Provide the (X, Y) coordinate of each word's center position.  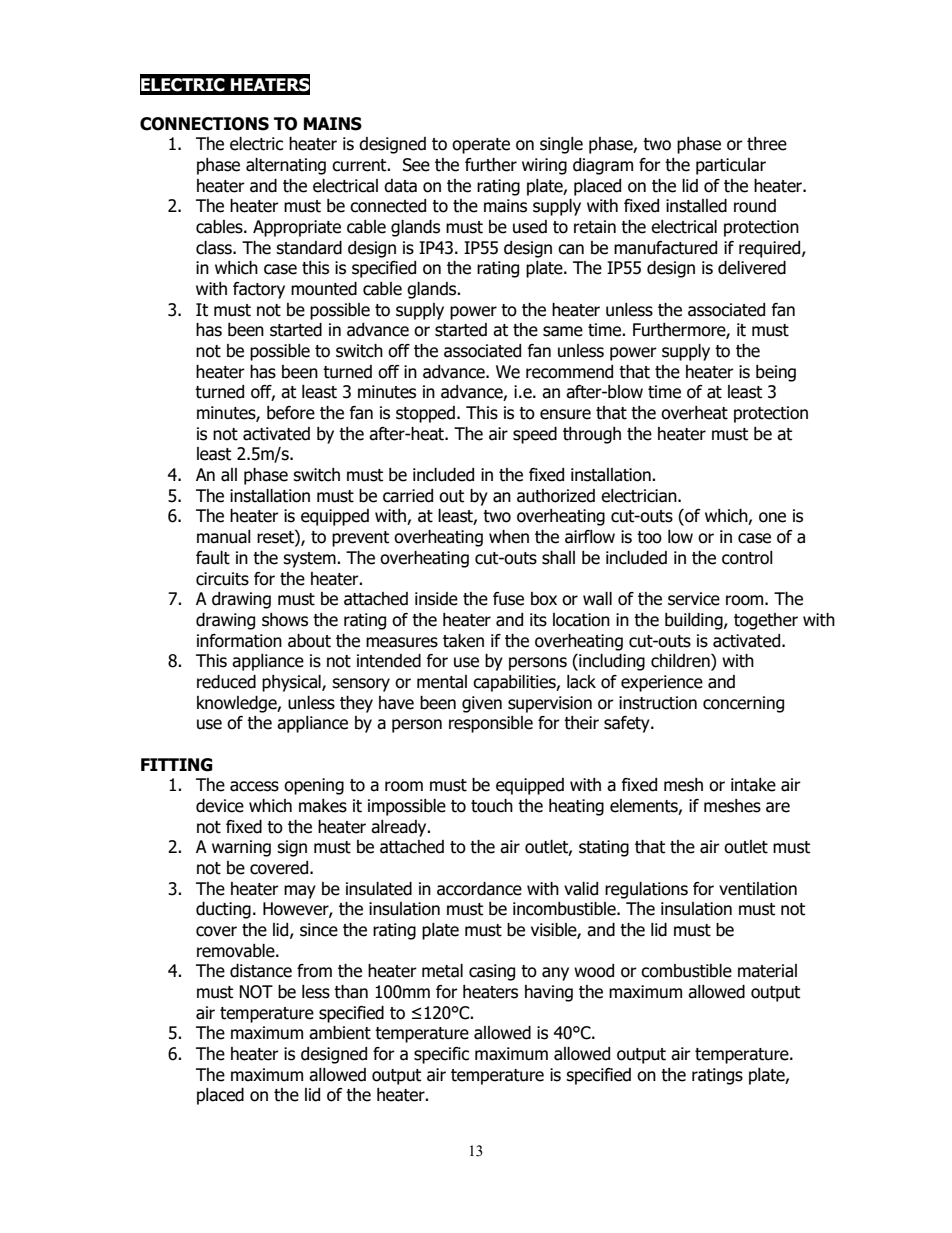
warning (241, 848)
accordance (479, 889)
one (772, 517)
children (681, 662)
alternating (286, 166)
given (482, 704)
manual (224, 537)
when (509, 537)
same (563, 331)
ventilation (758, 889)
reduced (226, 682)
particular (731, 166)
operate (481, 146)
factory (259, 290)
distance (261, 971)
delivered (752, 268)
